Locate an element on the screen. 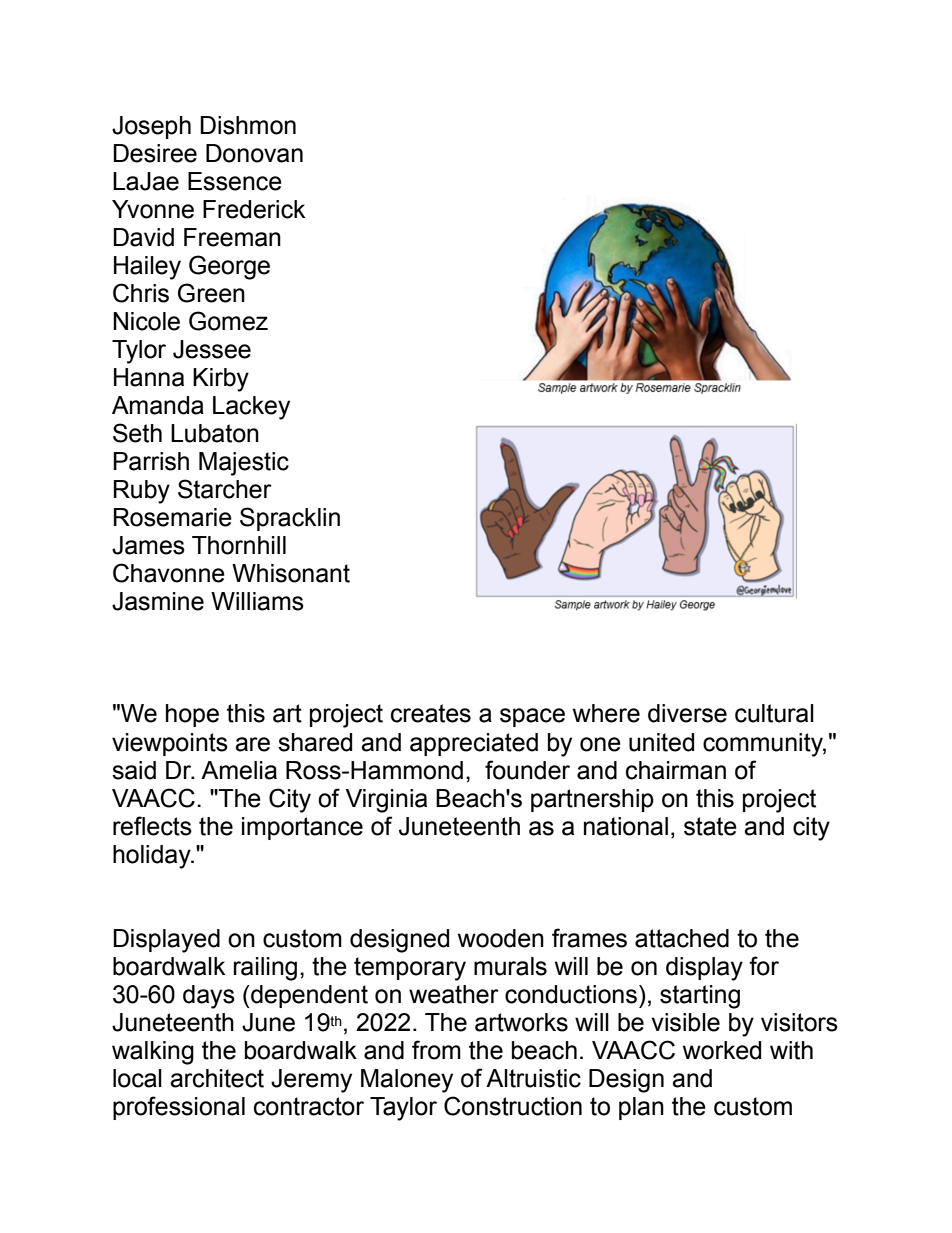 The width and height of the screenshot is (952, 1233). holiday is located at coordinates (153, 857).
